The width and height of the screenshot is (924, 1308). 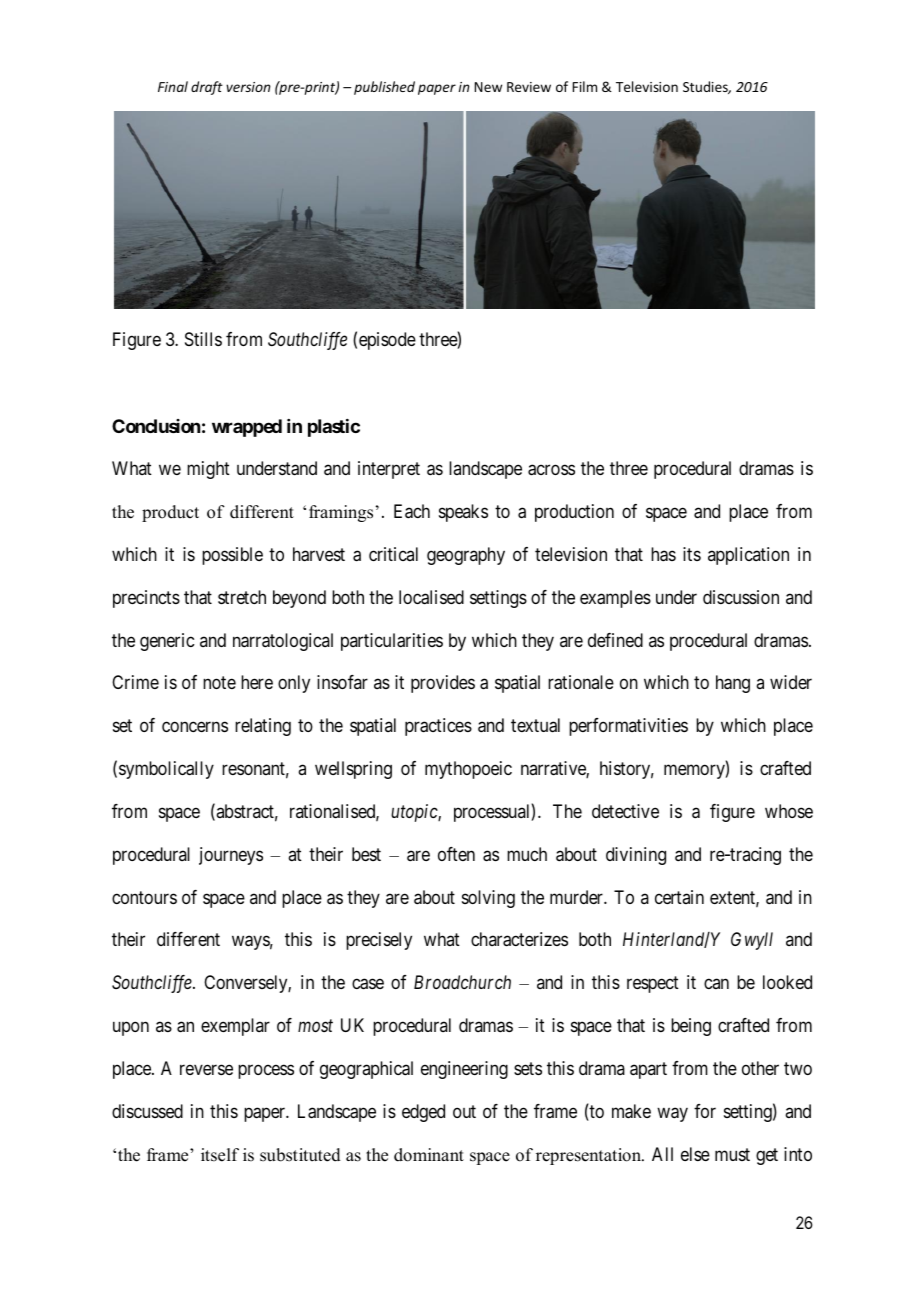 I want to click on journeys, so click(x=231, y=856).
